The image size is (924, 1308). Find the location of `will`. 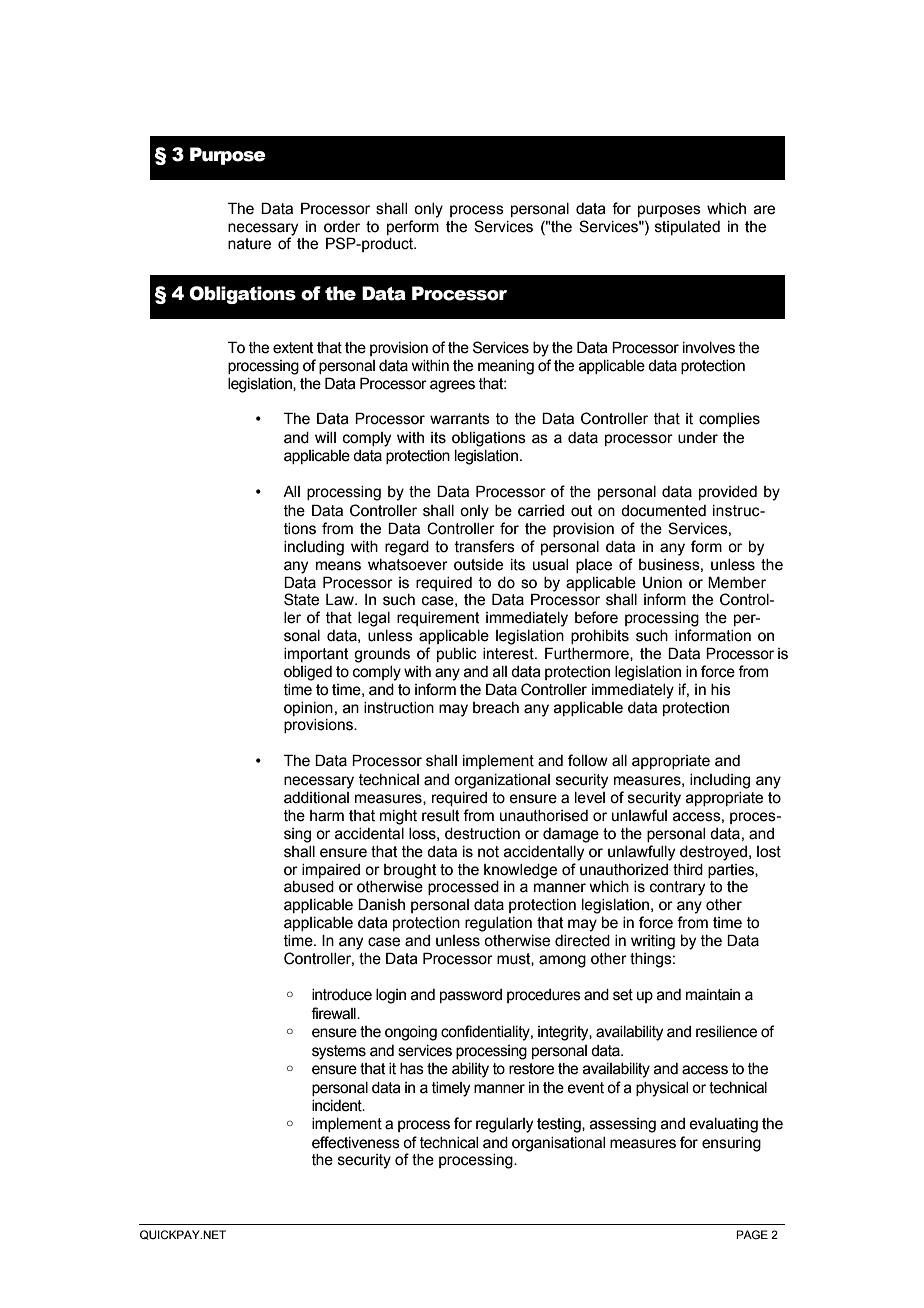

will is located at coordinates (325, 437).
